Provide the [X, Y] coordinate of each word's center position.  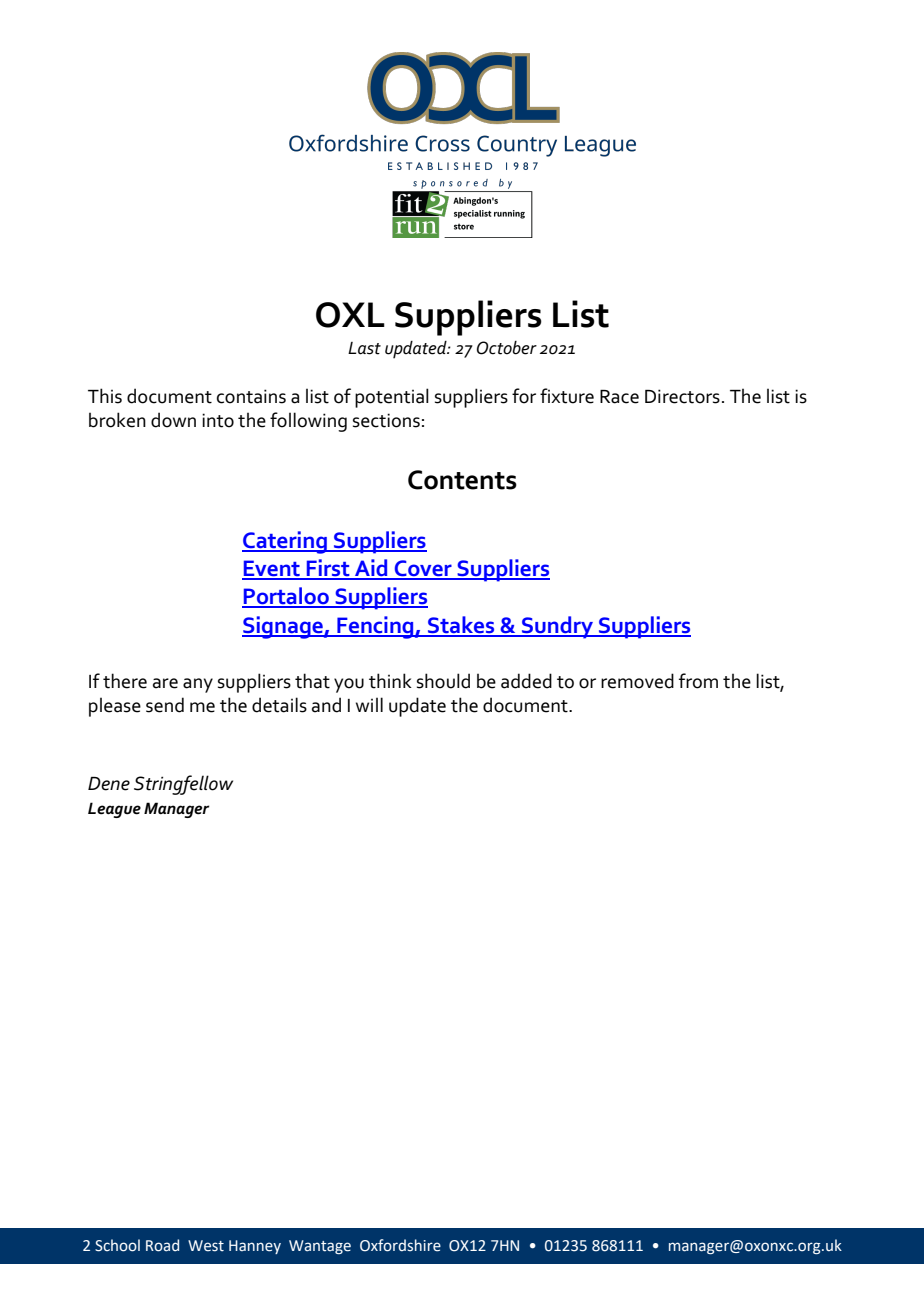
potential [392, 398]
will [369, 704]
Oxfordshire [400, 1245]
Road [162, 1245]
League [114, 810]
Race [619, 397]
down [173, 420]
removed [637, 681]
